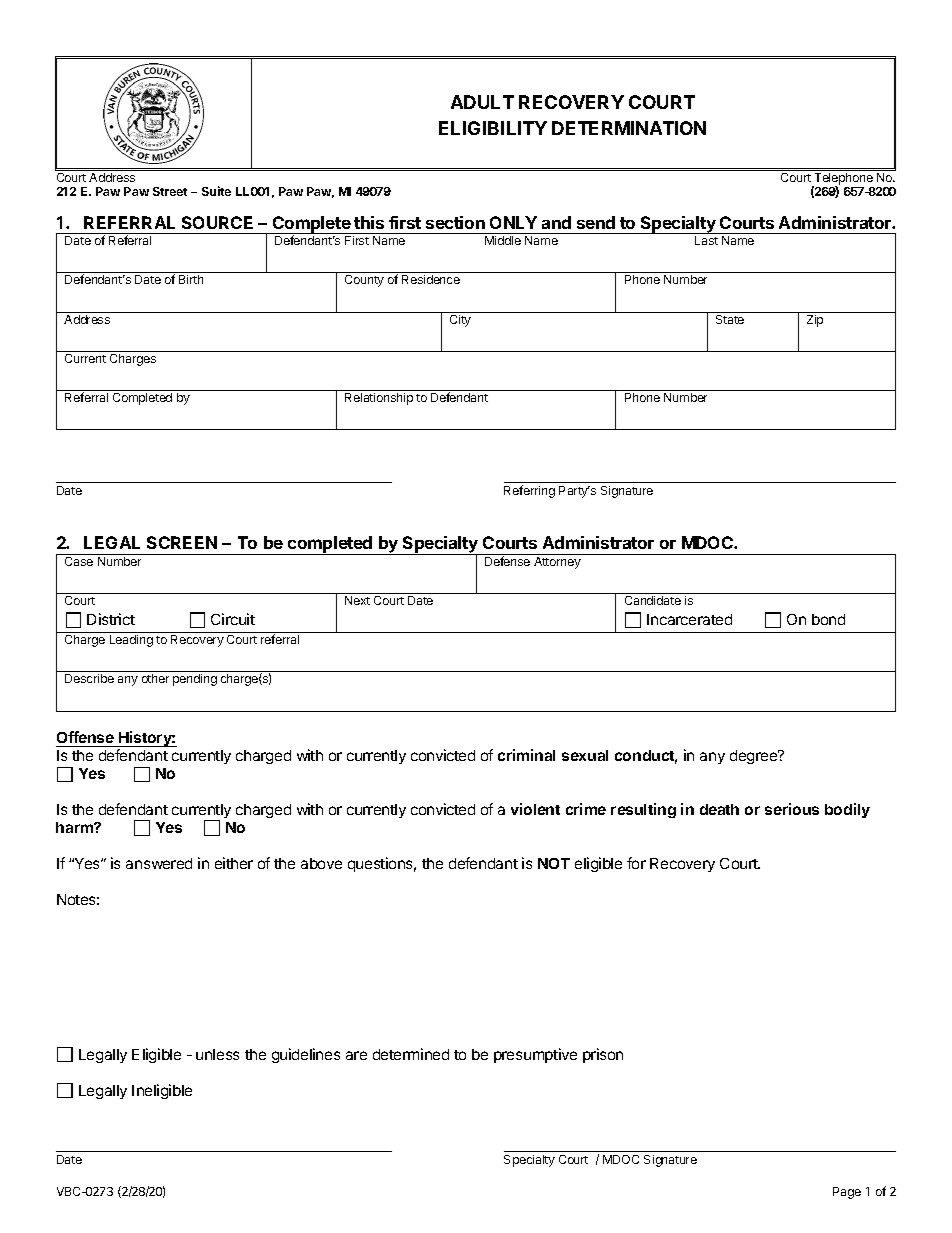 The height and width of the screenshot is (1233, 952). I want to click on answered, so click(159, 863).
